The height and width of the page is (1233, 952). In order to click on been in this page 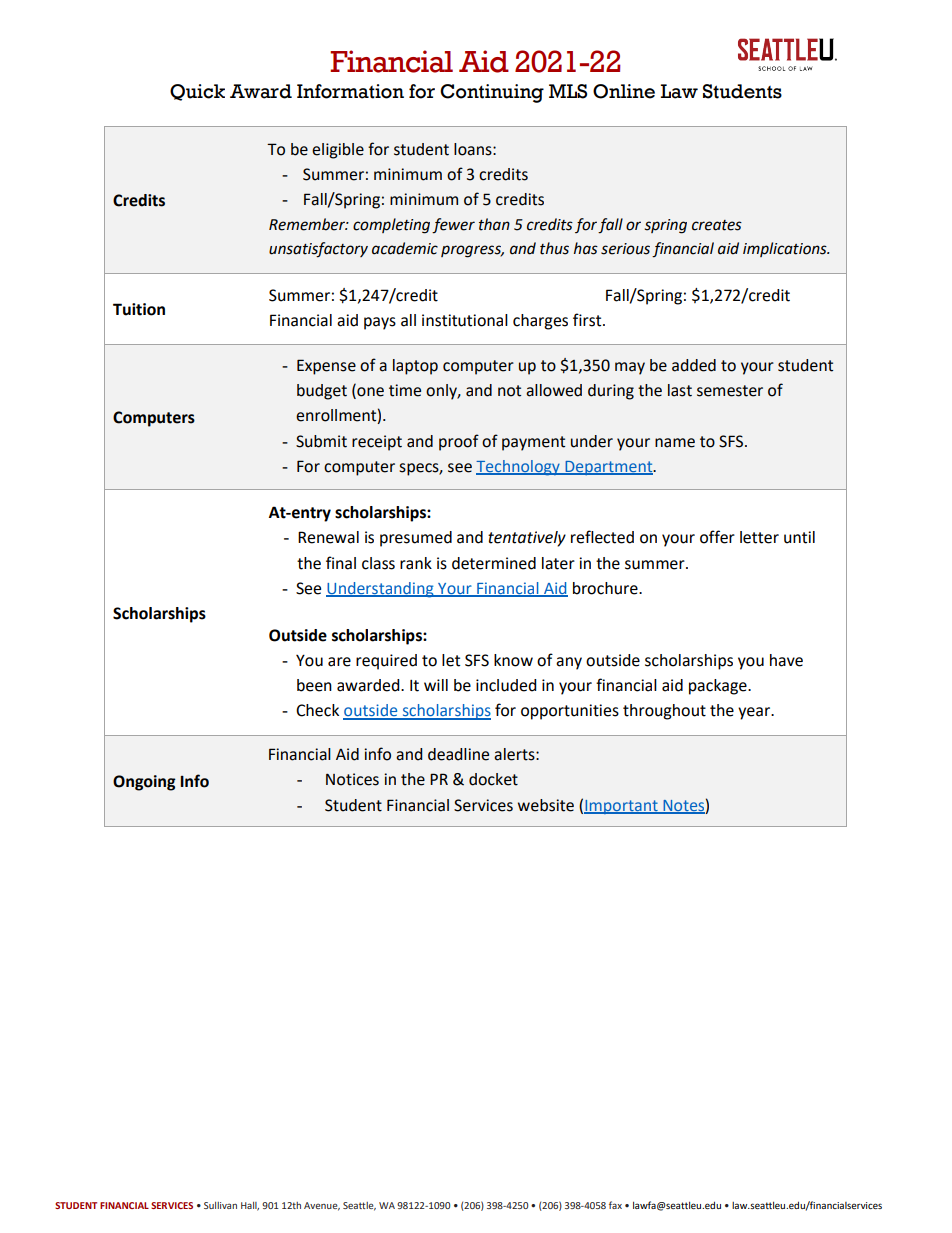, I will do `click(314, 685)`.
